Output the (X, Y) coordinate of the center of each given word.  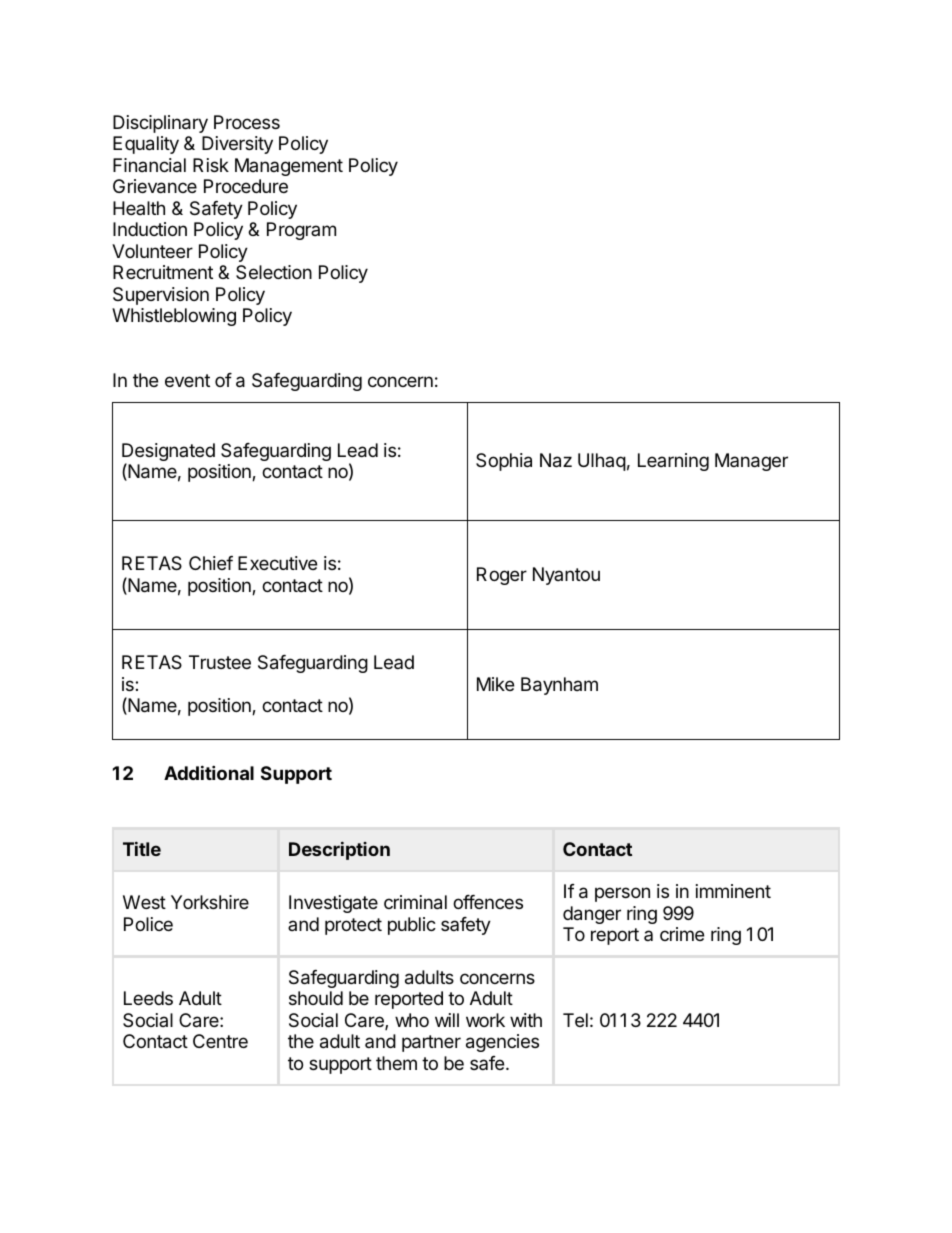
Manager (751, 462)
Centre (220, 1041)
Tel (575, 1020)
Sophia (504, 462)
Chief (211, 563)
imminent (733, 891)
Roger (502, 576)
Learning (673, 462)
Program (301, 231)
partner (431, 1043)
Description (339, 850)
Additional (209, 772)
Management (289, 167)
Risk (211, 165)
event (187, 380)
